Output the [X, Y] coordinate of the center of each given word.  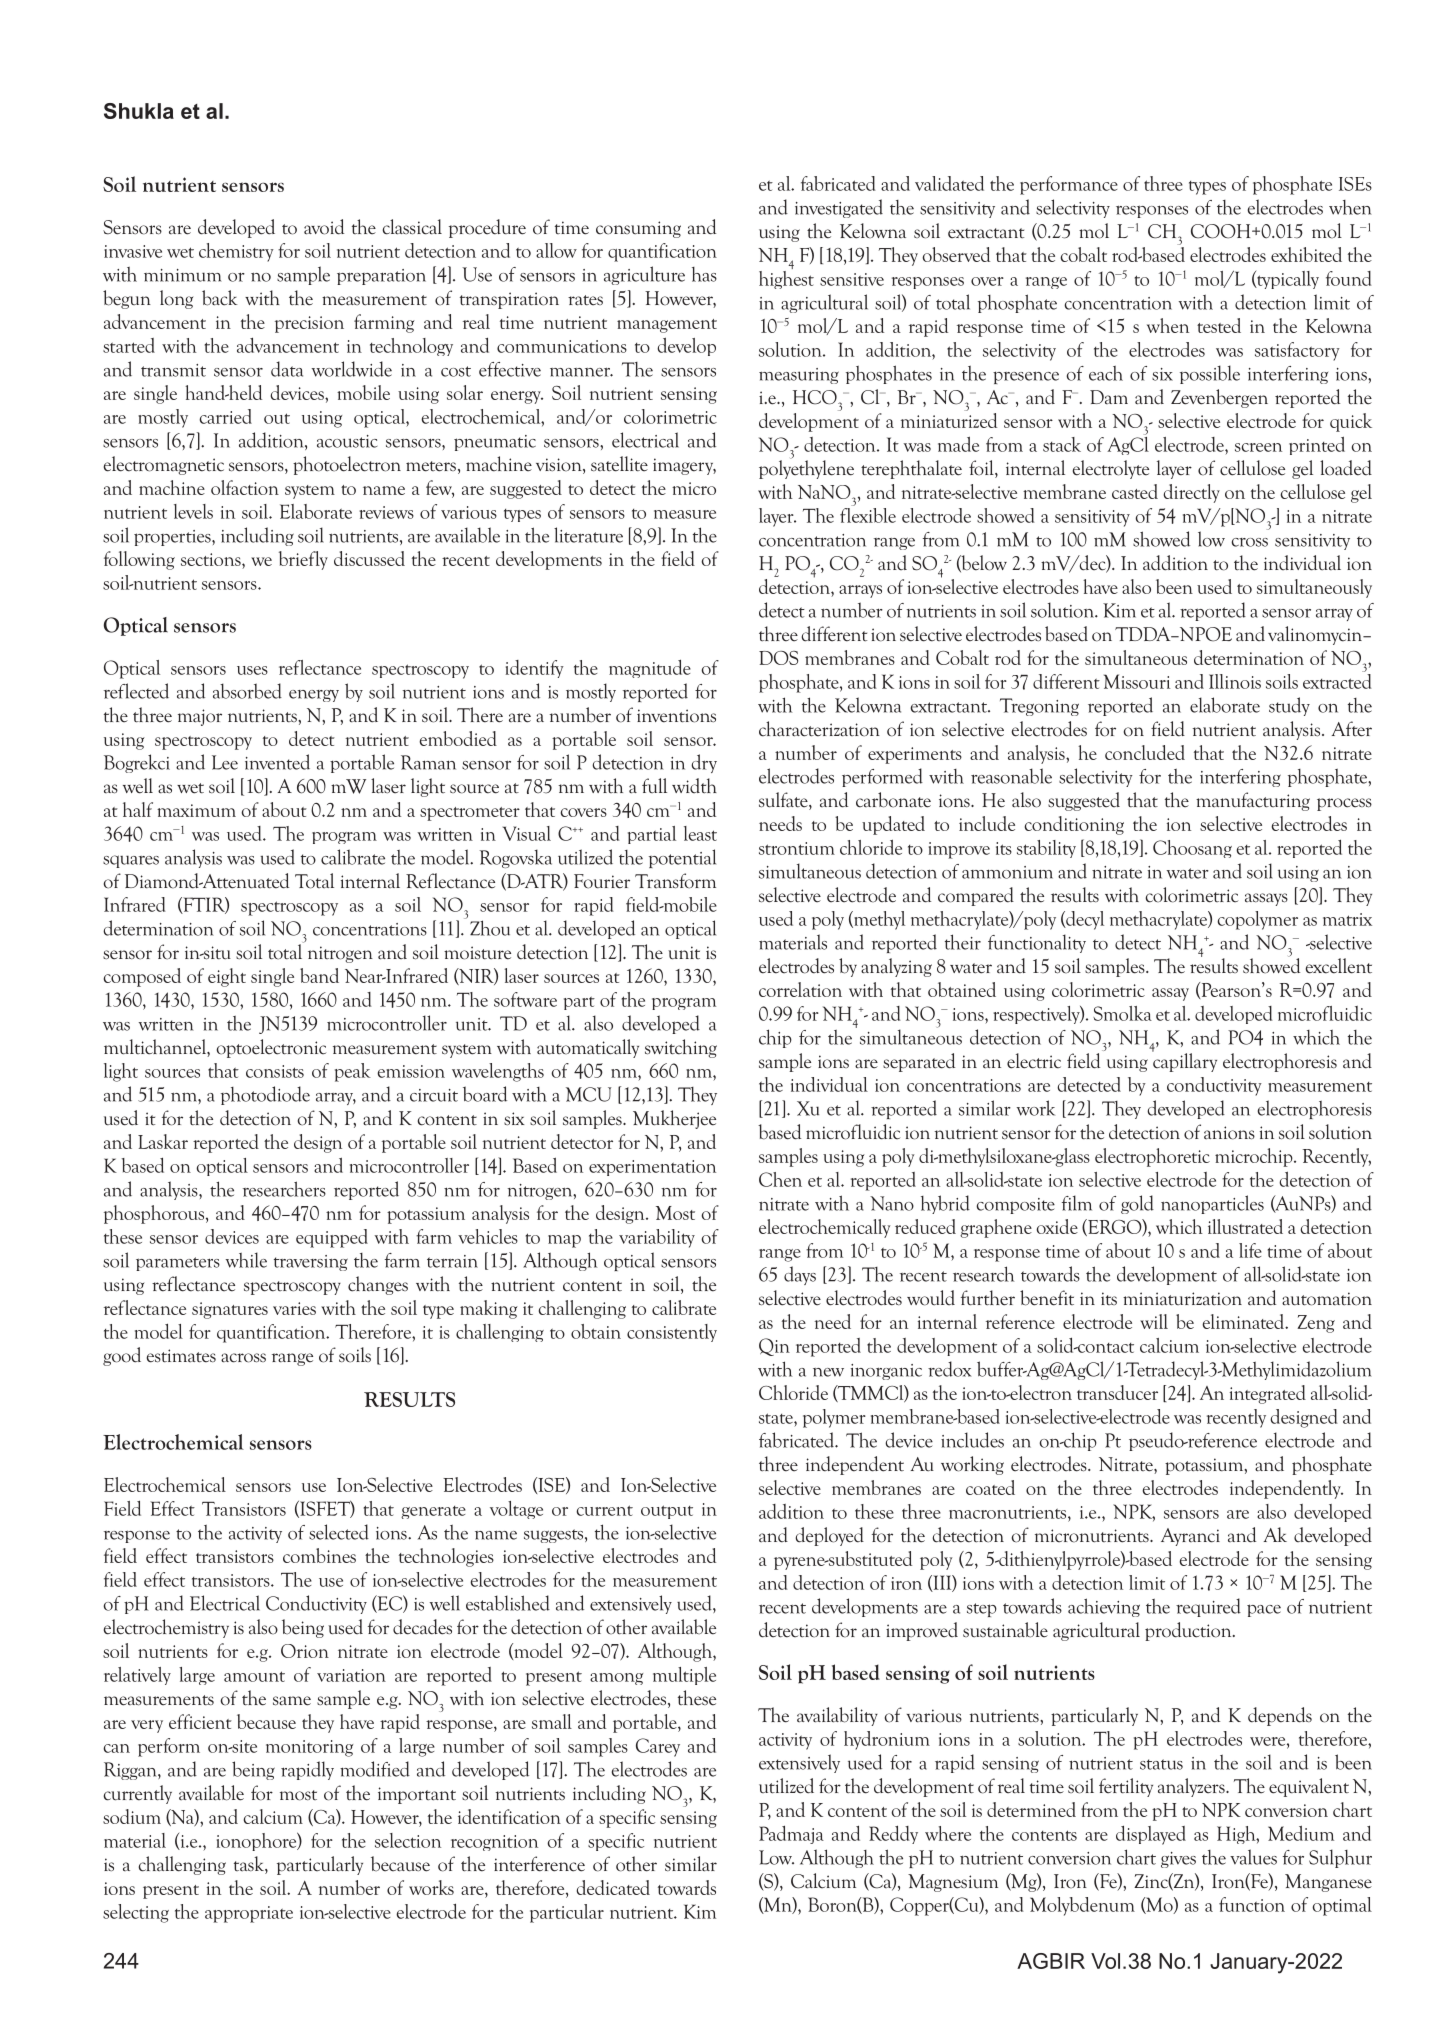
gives [1178, 1860]
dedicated [613, 1887]
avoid [324, 227]
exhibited [1306, 254]
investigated [839, 208]
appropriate [249, 1914]
